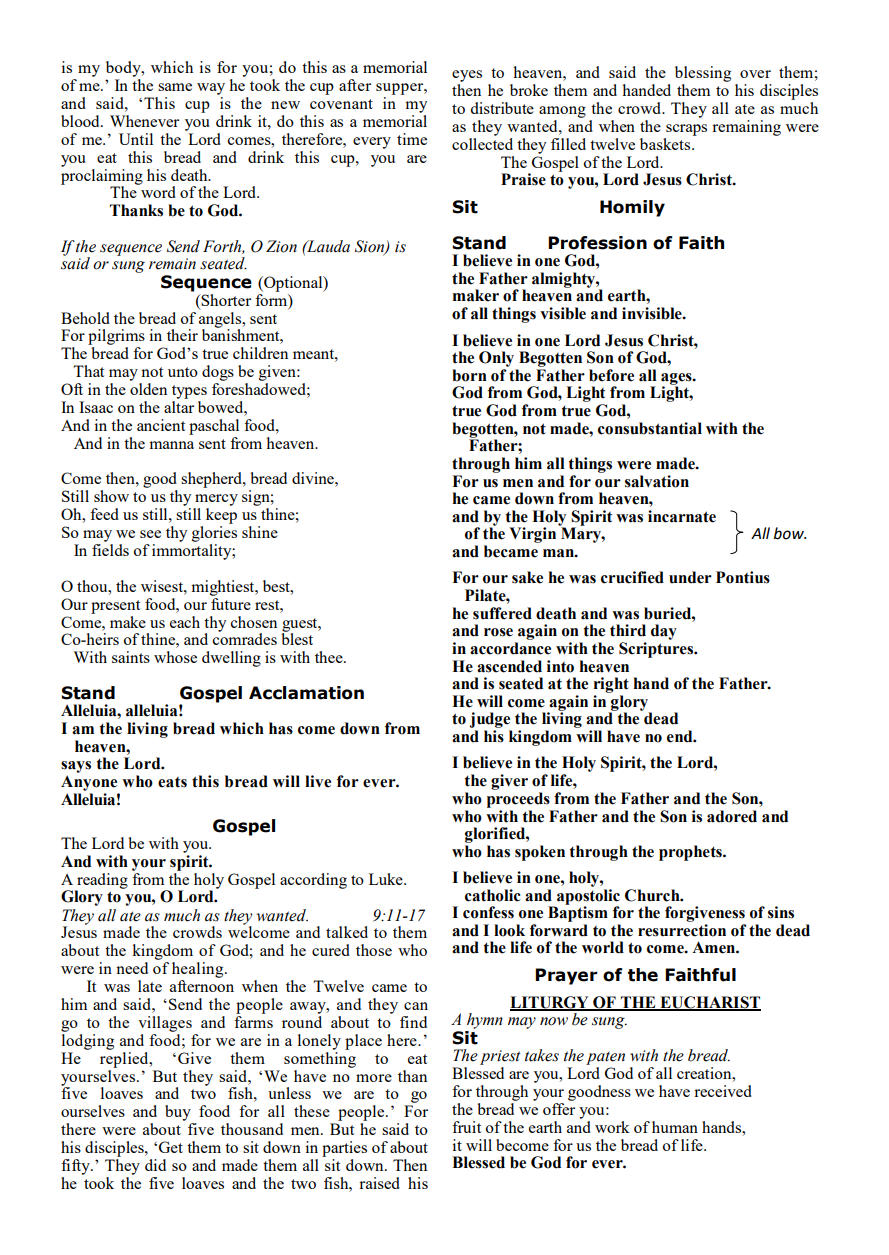 The width and height of the document is (889, 1255). I want to click on born, so click(469, 375).
